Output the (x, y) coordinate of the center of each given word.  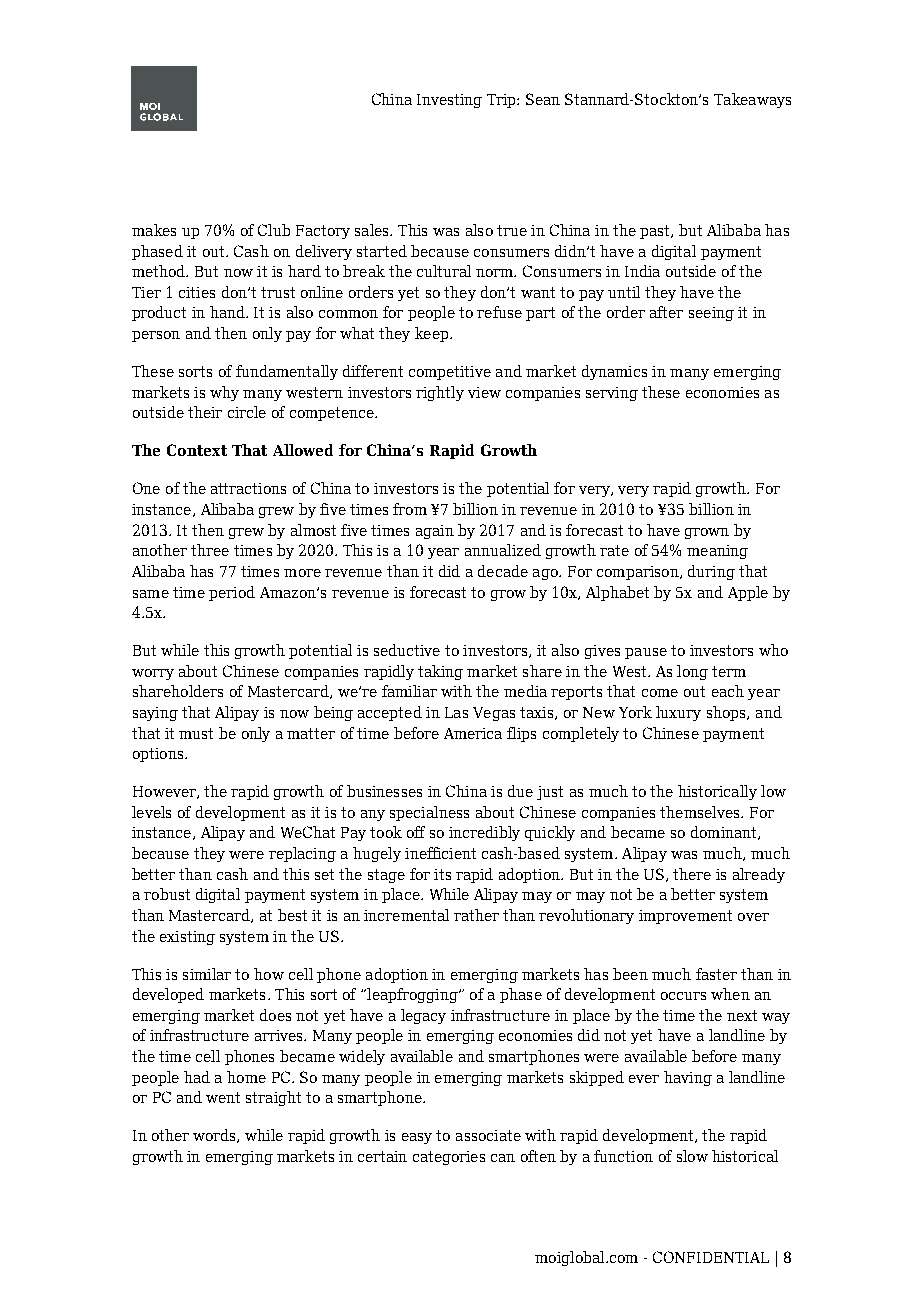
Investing (449, 101)
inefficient (440, 853)
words (215, 1136)
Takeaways (752, 100)
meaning (717, 552)
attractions (248, 488)
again (435, 532)
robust (167, 894)
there (692, 874)
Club (274, 230)
